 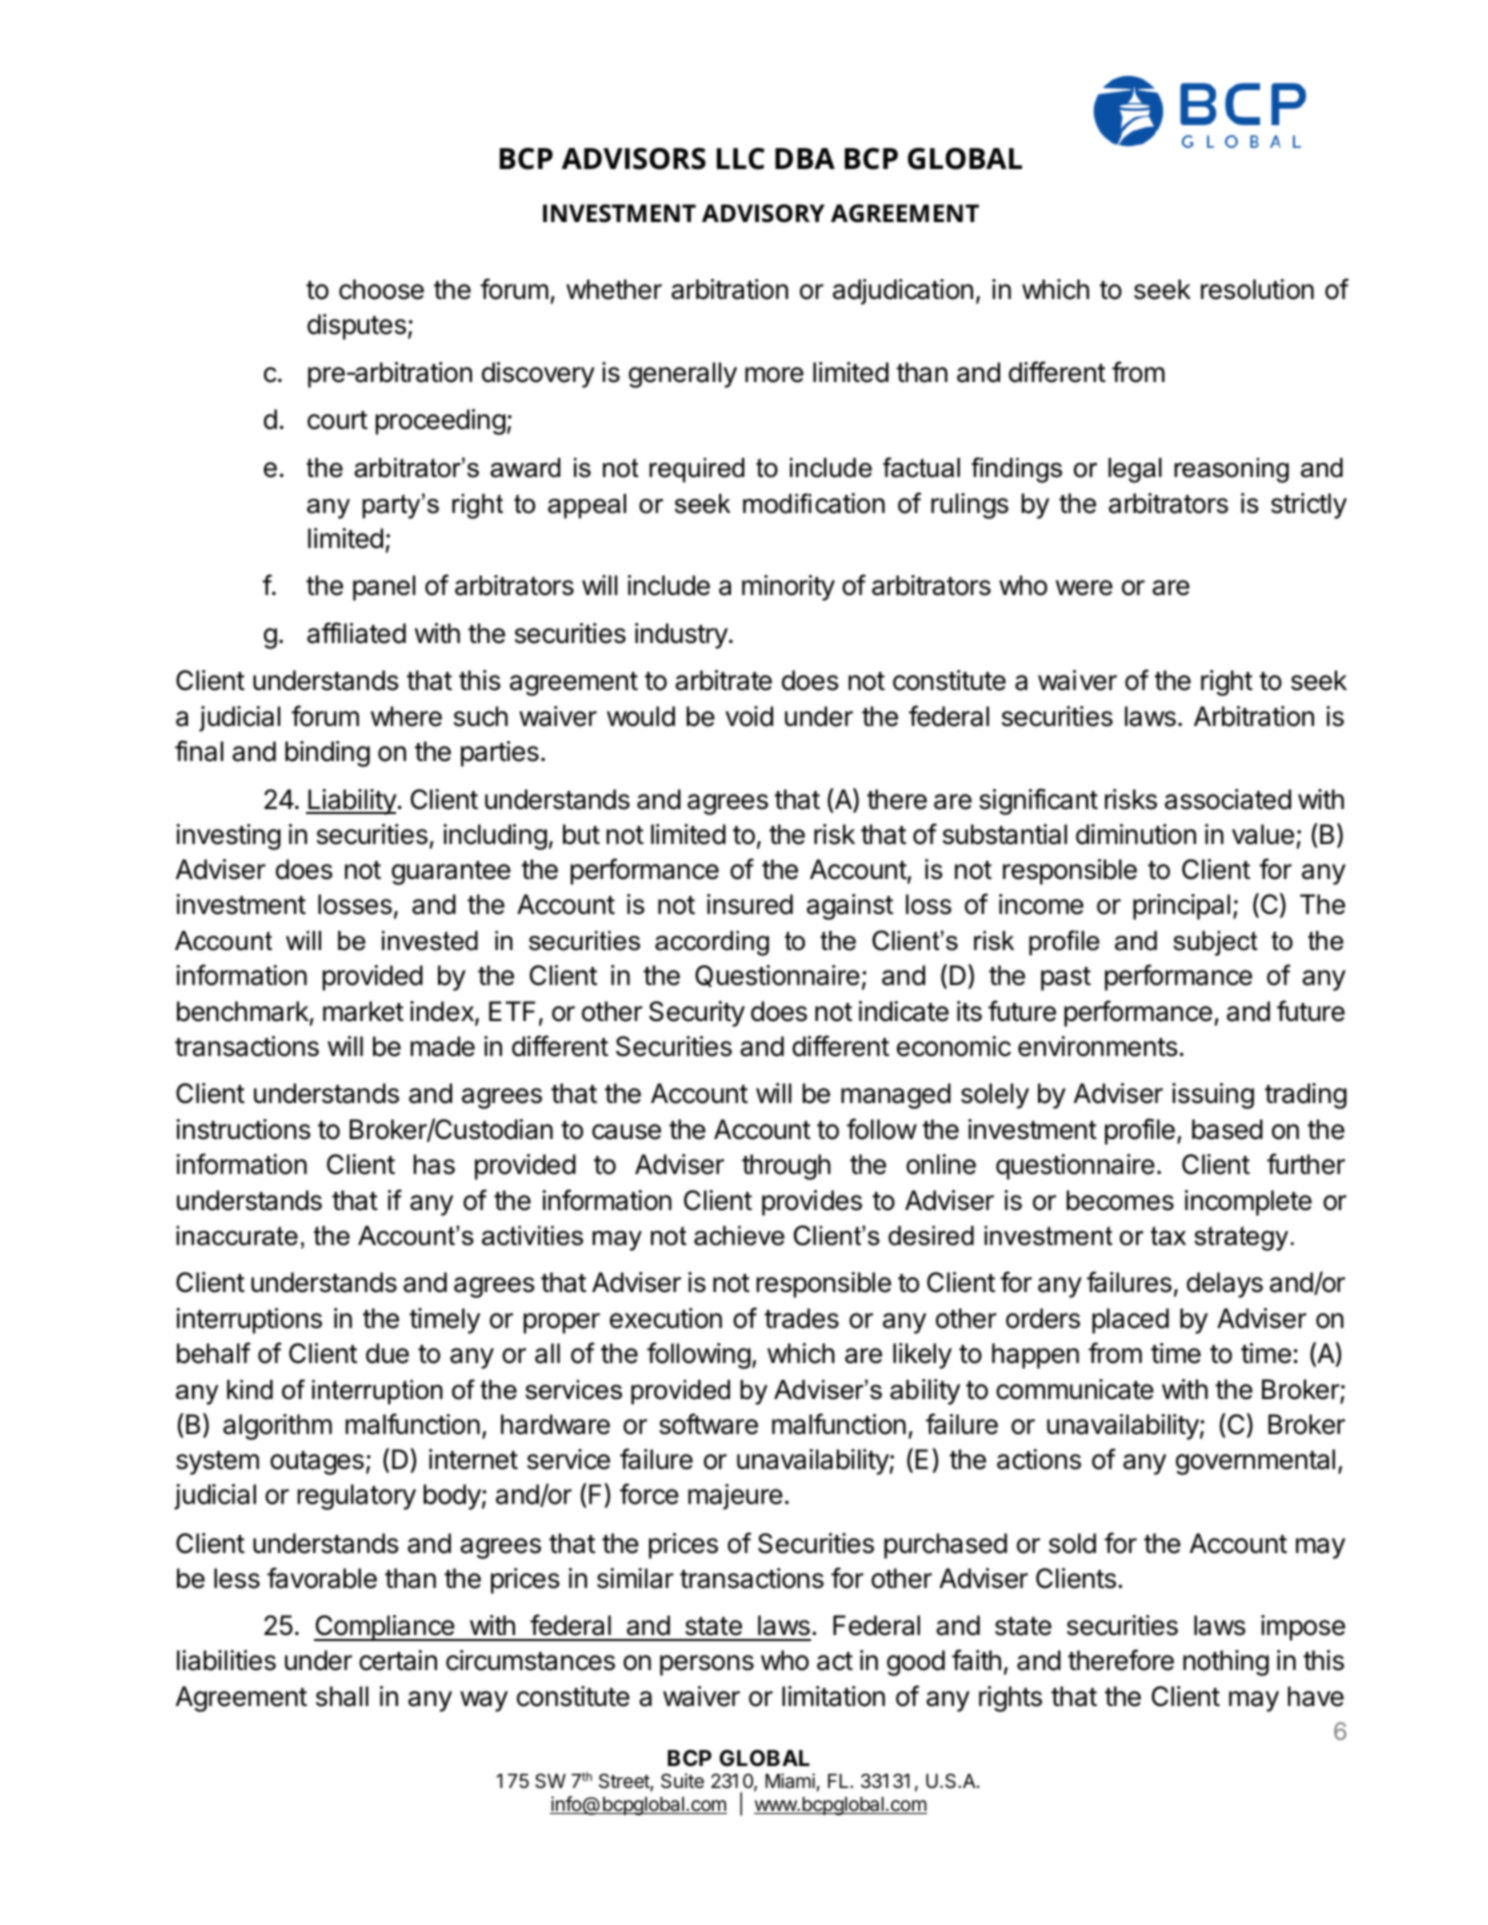 I want to click on ADVISORY, so click(x=763, y=213).
